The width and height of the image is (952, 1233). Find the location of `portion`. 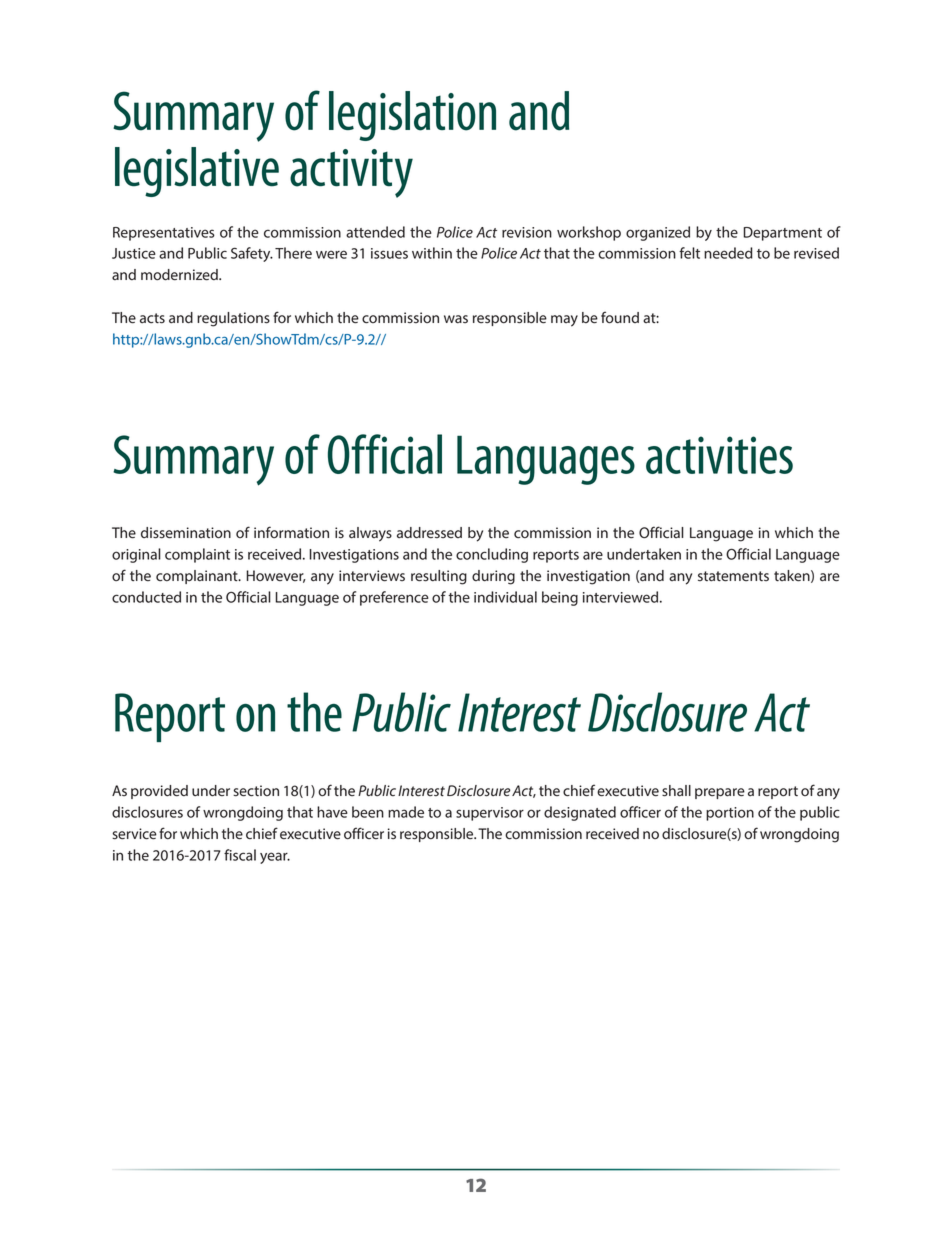

portion is located at coordinates (730, 814).
